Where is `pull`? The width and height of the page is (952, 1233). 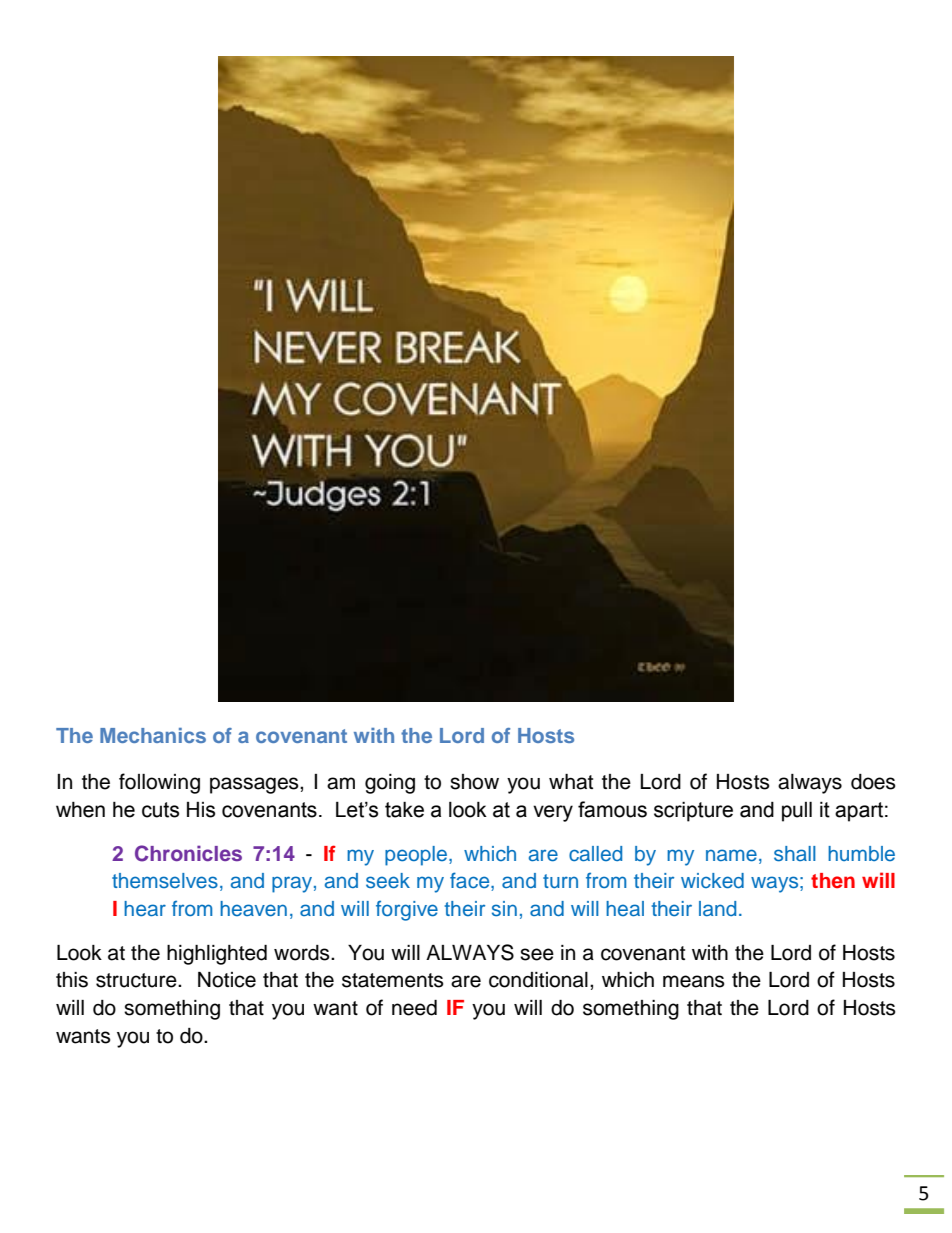 pull is located at coordinates (797, 811).
